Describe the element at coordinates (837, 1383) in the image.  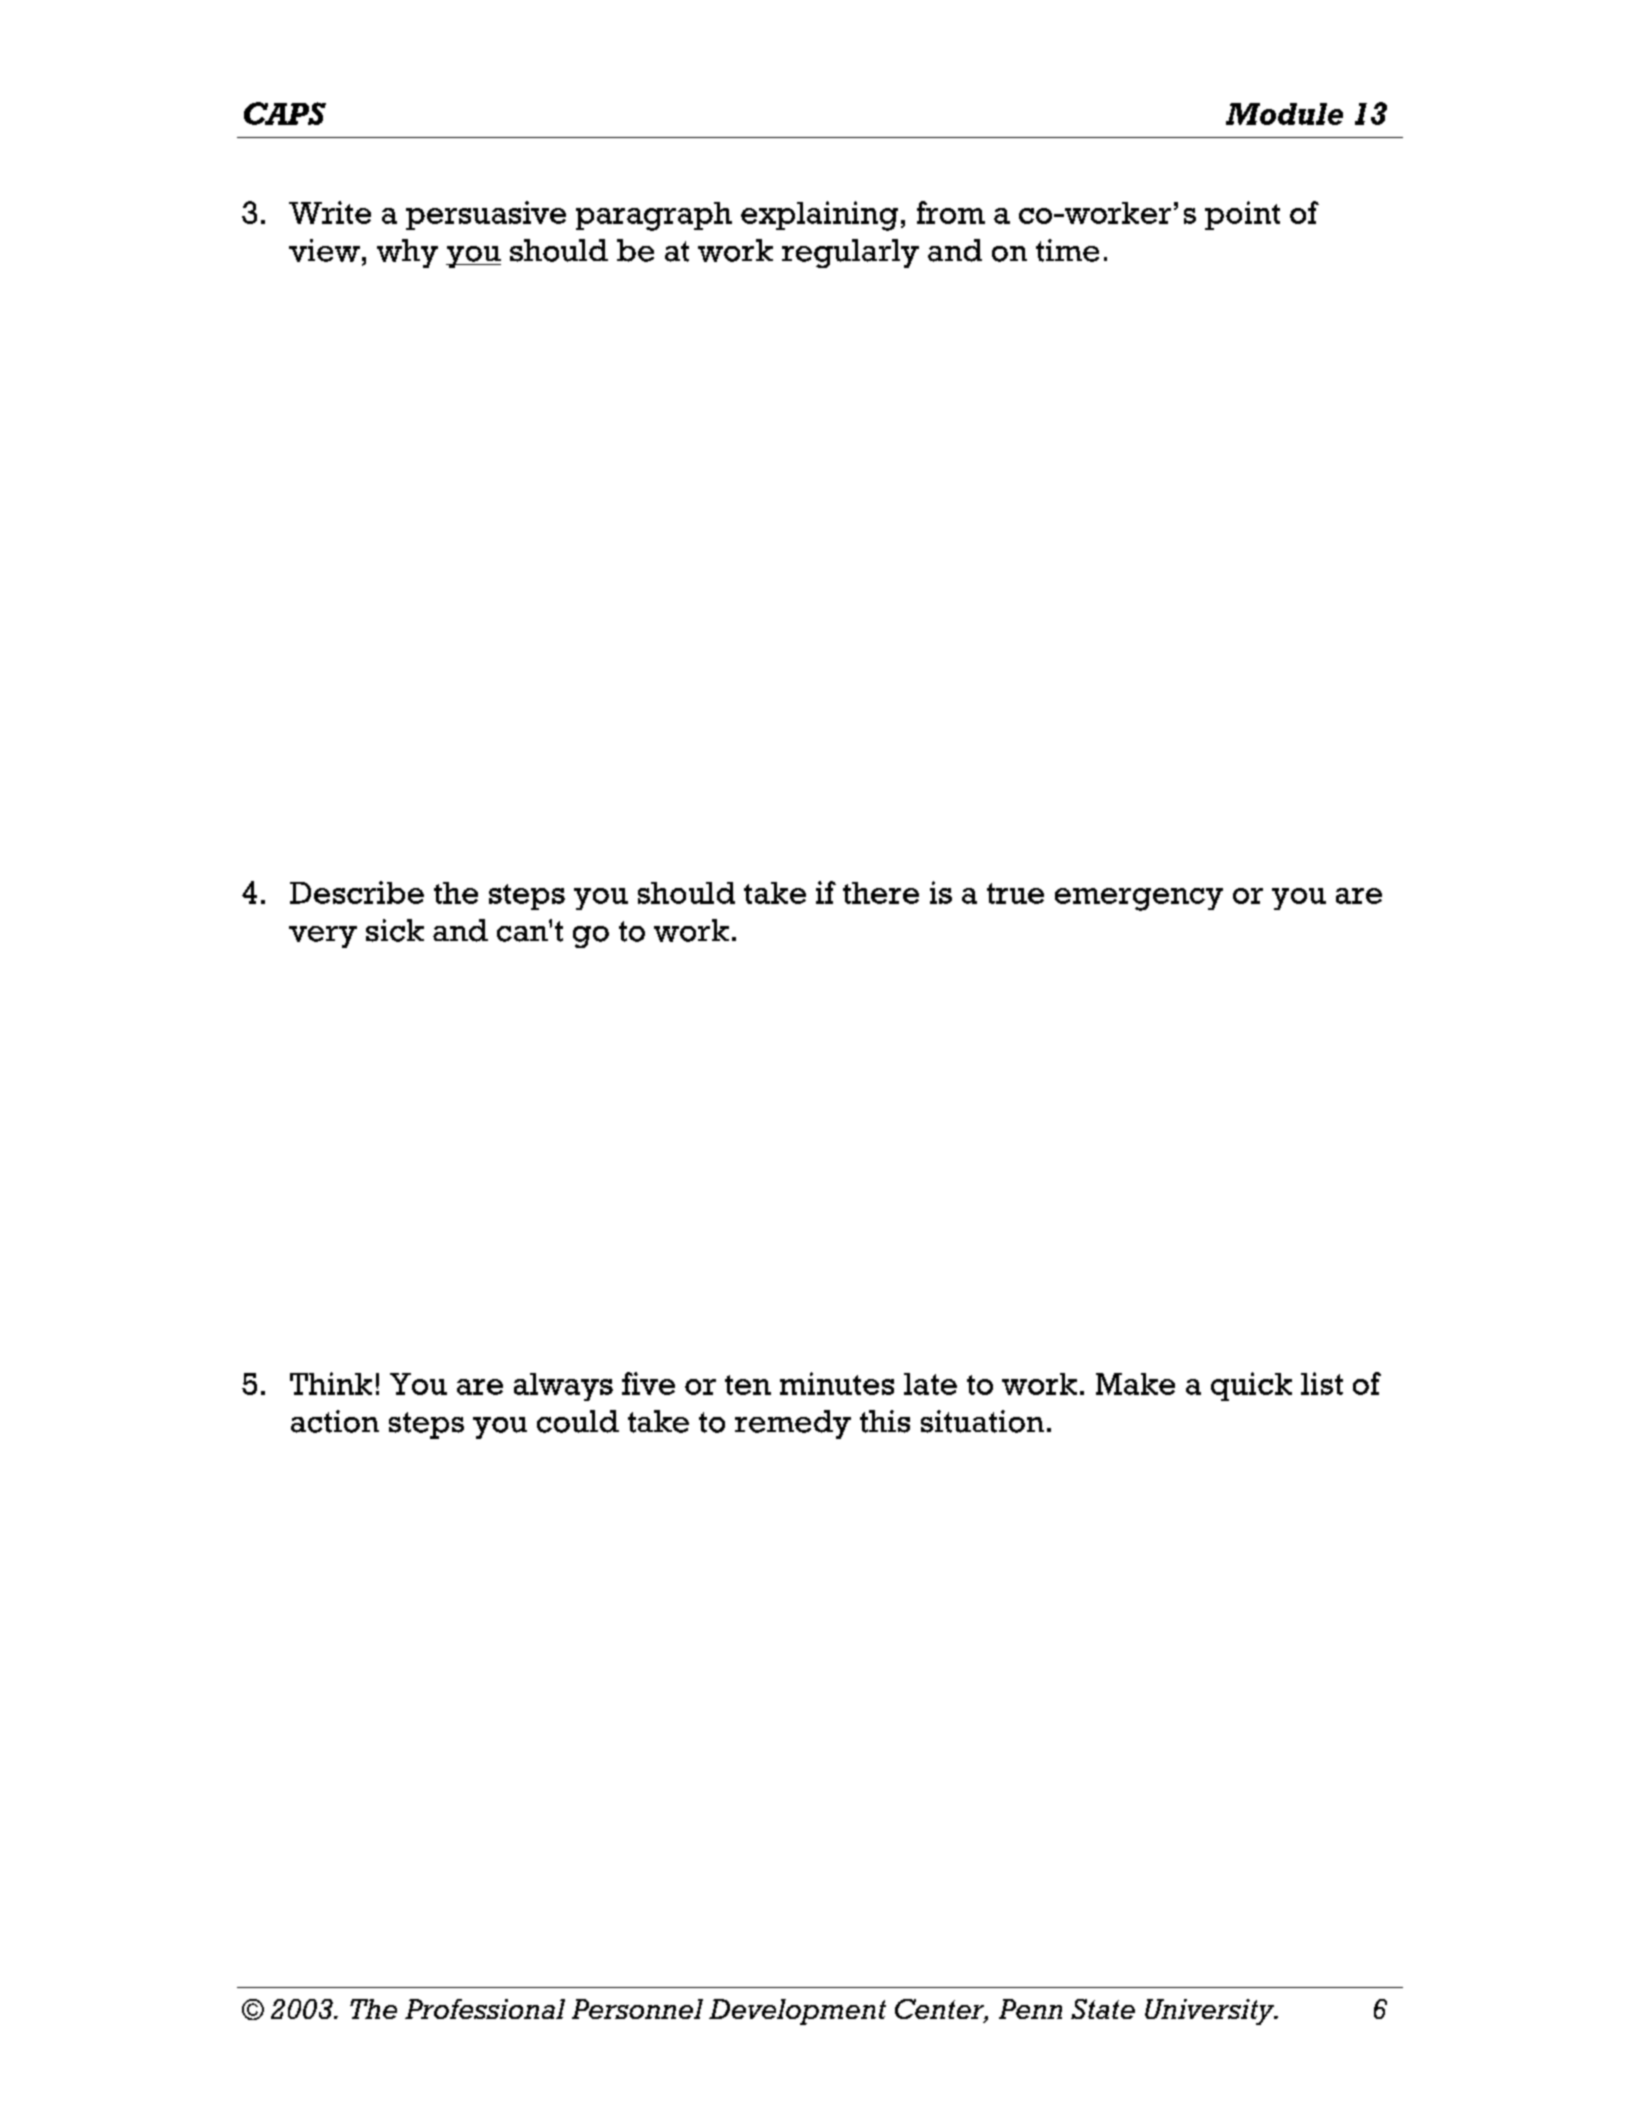
I see `minutes` at that location.
